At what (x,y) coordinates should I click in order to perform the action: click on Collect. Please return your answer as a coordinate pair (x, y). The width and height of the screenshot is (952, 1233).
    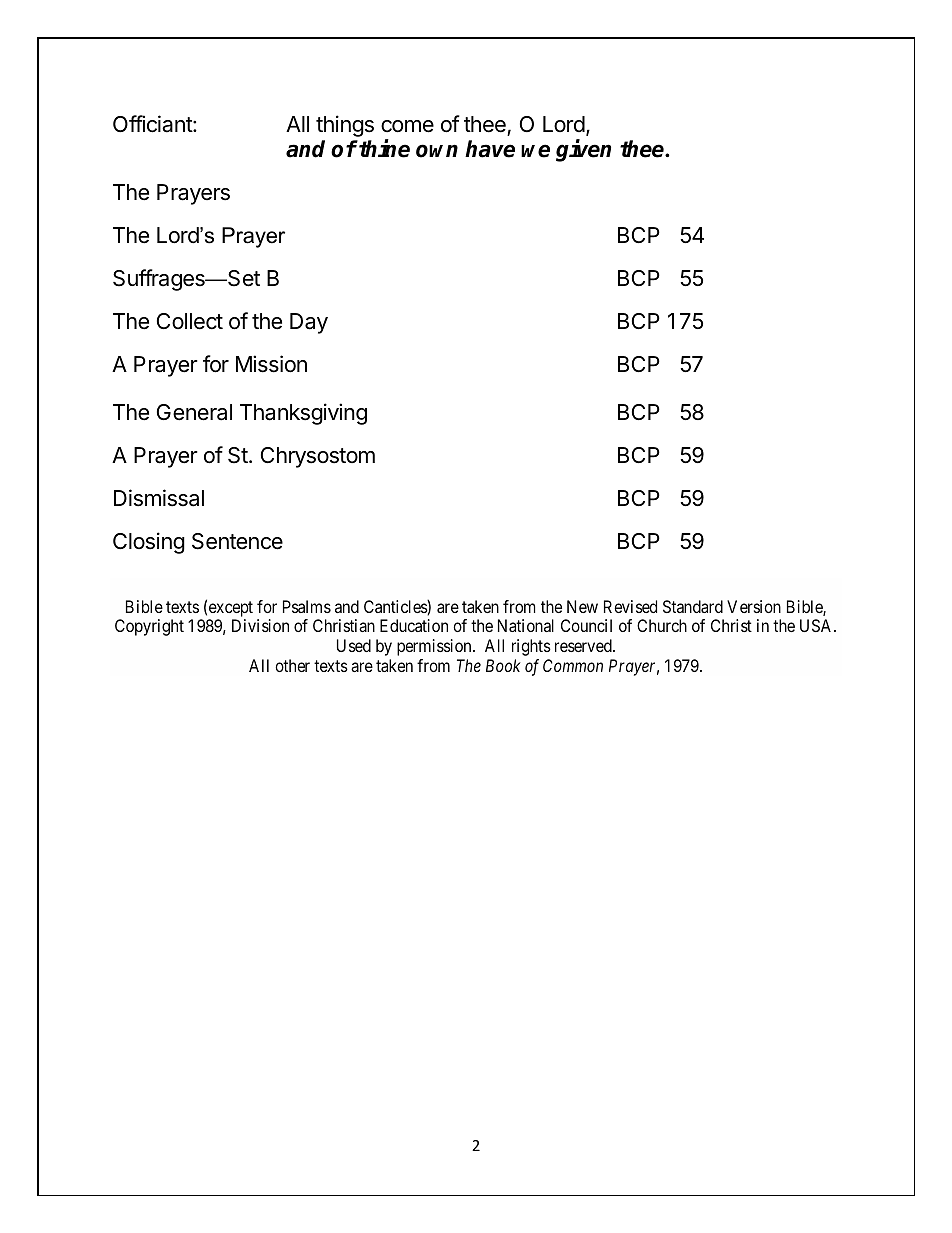
    Looking at the image, I should click on (190, 321).
